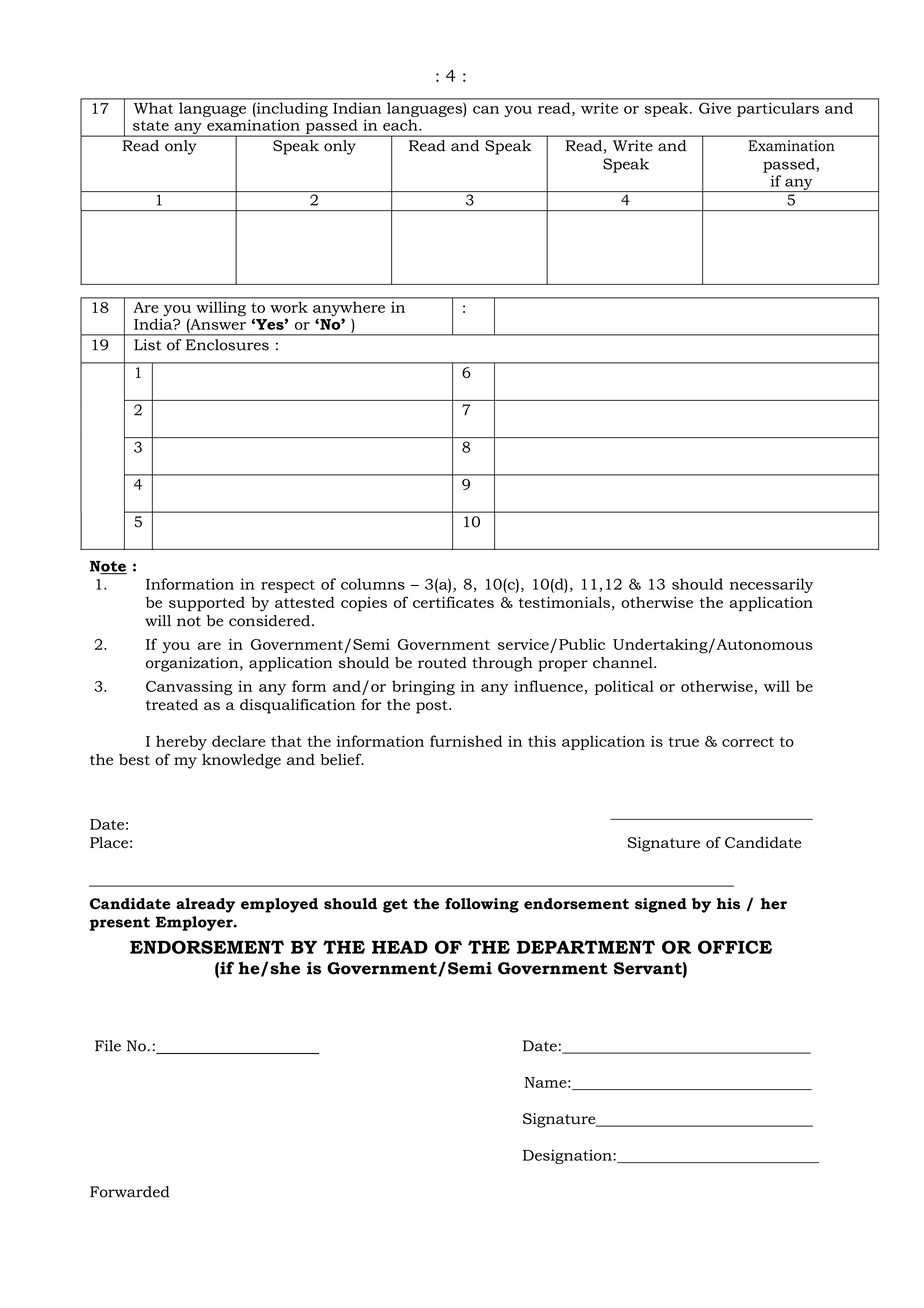 The width and height of the document is (924, 1308). I want to click on routed, so click(442, 663).
